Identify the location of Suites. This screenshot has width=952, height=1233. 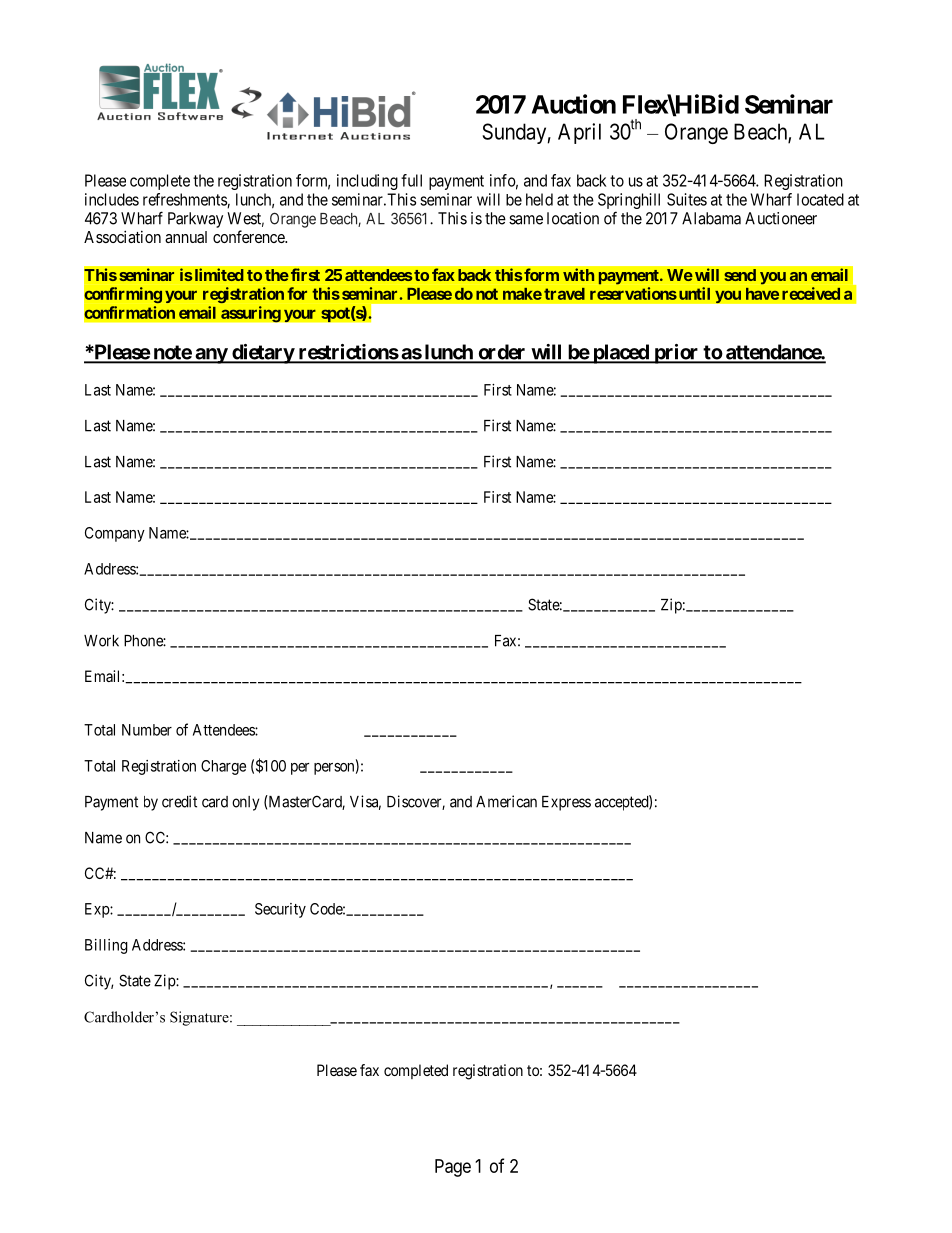
(687, 199).
